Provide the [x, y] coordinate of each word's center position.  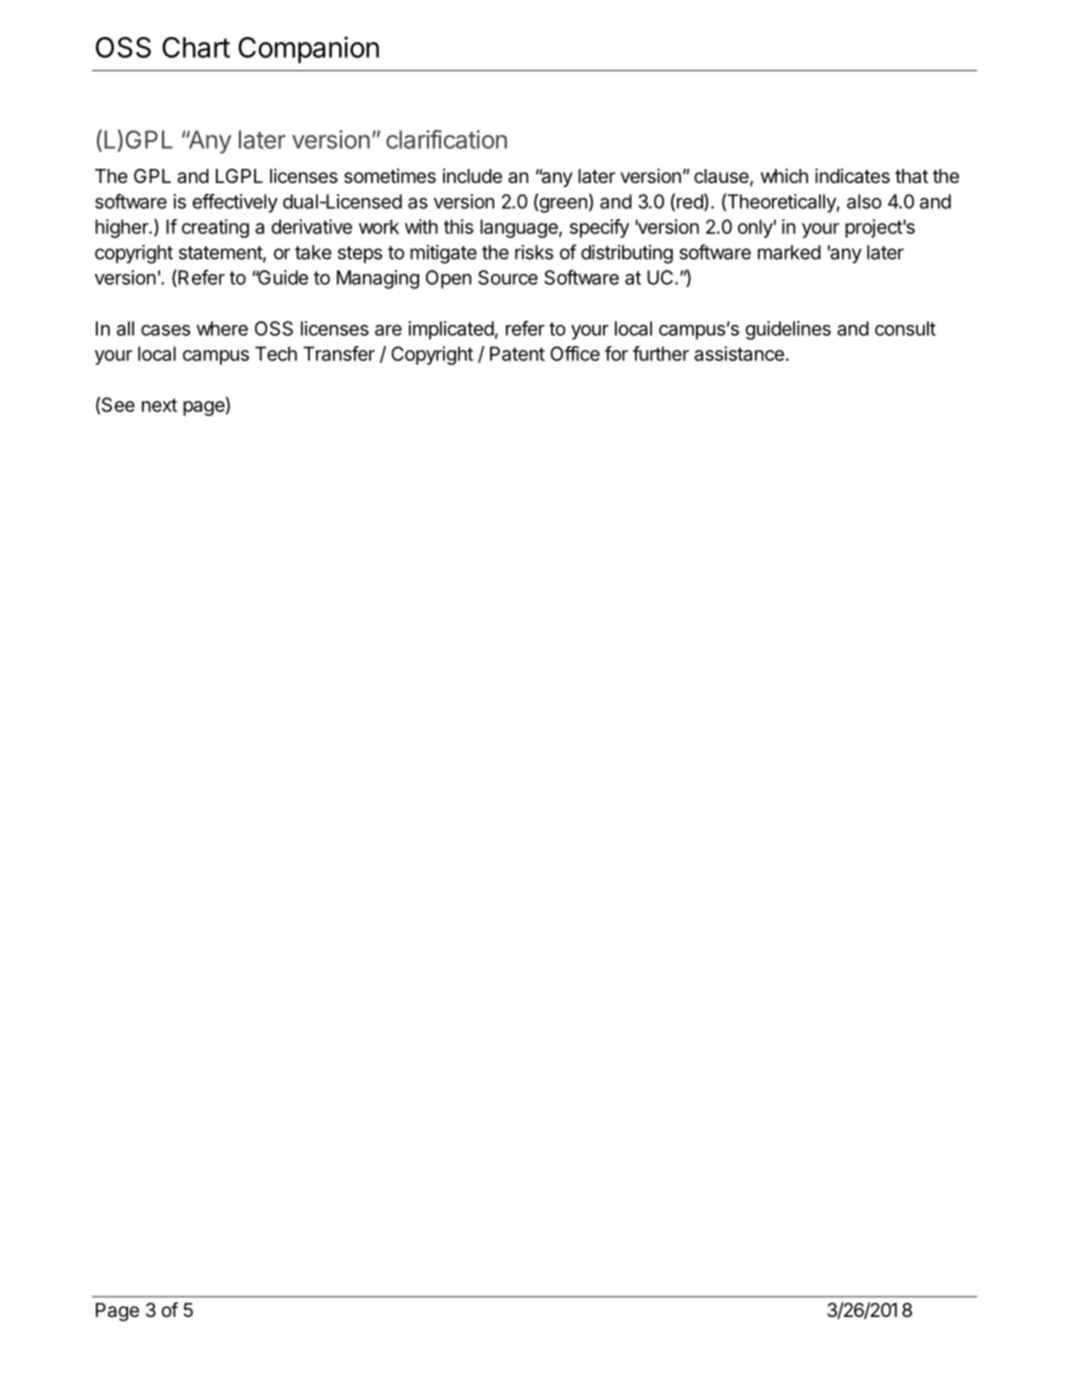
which [784, 175]
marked [789, 252]
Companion [308, 49]
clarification [446, 139]
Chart [196, 47]
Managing [378, 279]
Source [508, 277]
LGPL [239, 176]
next [159, 405]
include [472, 175]
